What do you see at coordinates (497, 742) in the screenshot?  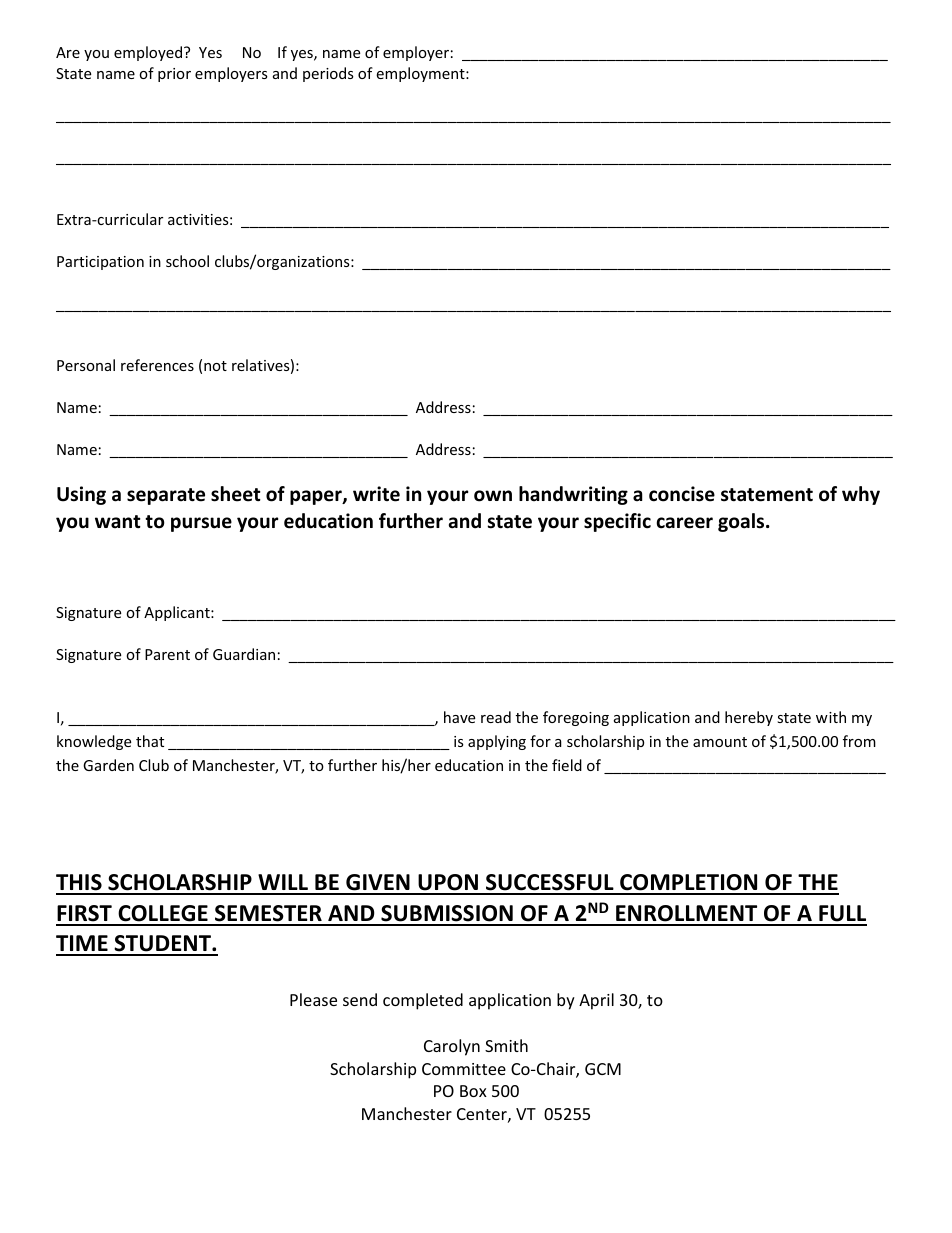 I see `applying` at bounding box center [497, 742].
